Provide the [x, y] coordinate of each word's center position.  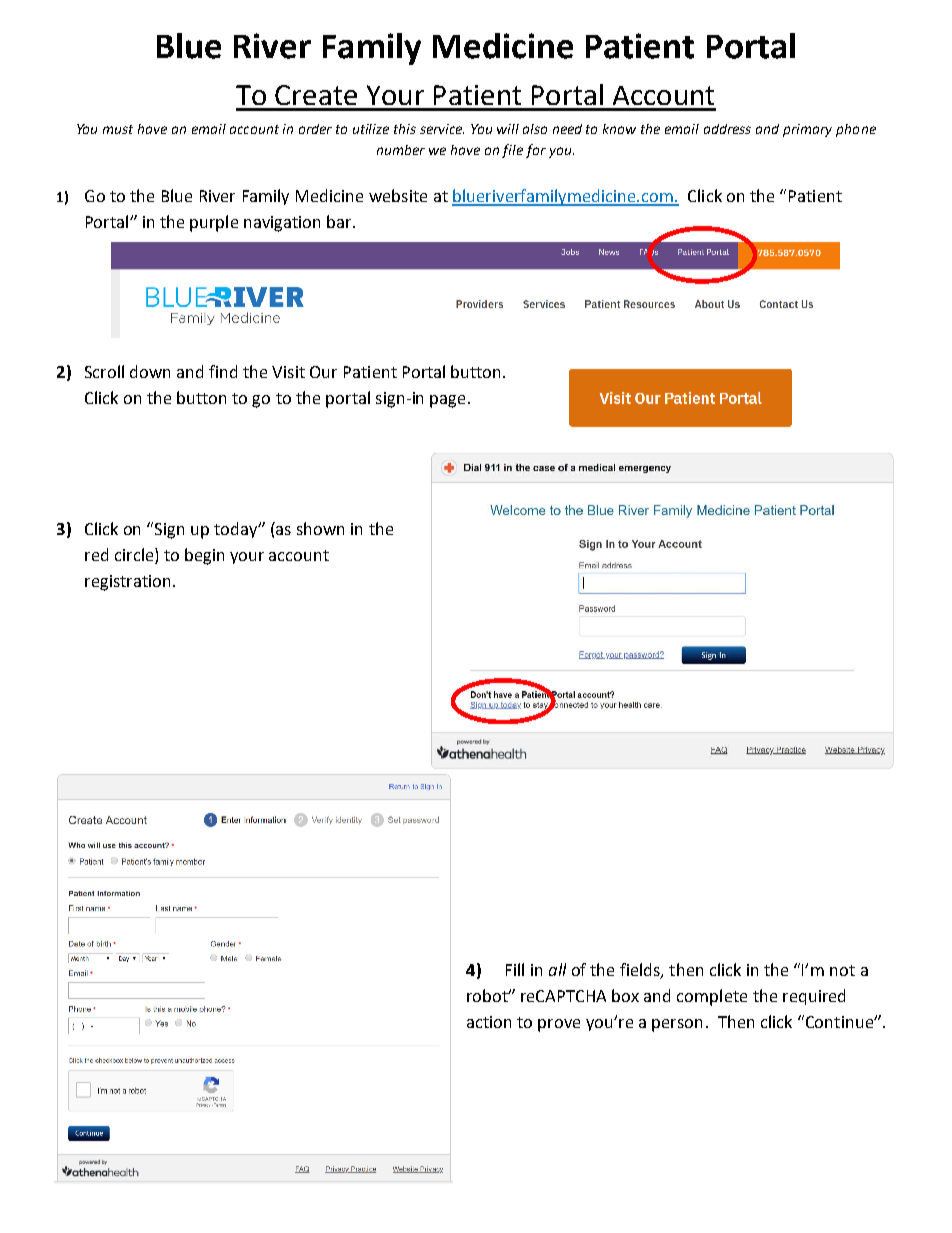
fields [641, 970]
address [727, 129]
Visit [288, 372]
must [118, 129]
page [447, 401]
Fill [515, 969]
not [842, 970]
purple [214, 223]
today [237, 530]
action [489, 1022]
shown [320, 528]
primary [807, 130]
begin [204, 556]
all [557, 969]
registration [127, 583]
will [508, 129]
